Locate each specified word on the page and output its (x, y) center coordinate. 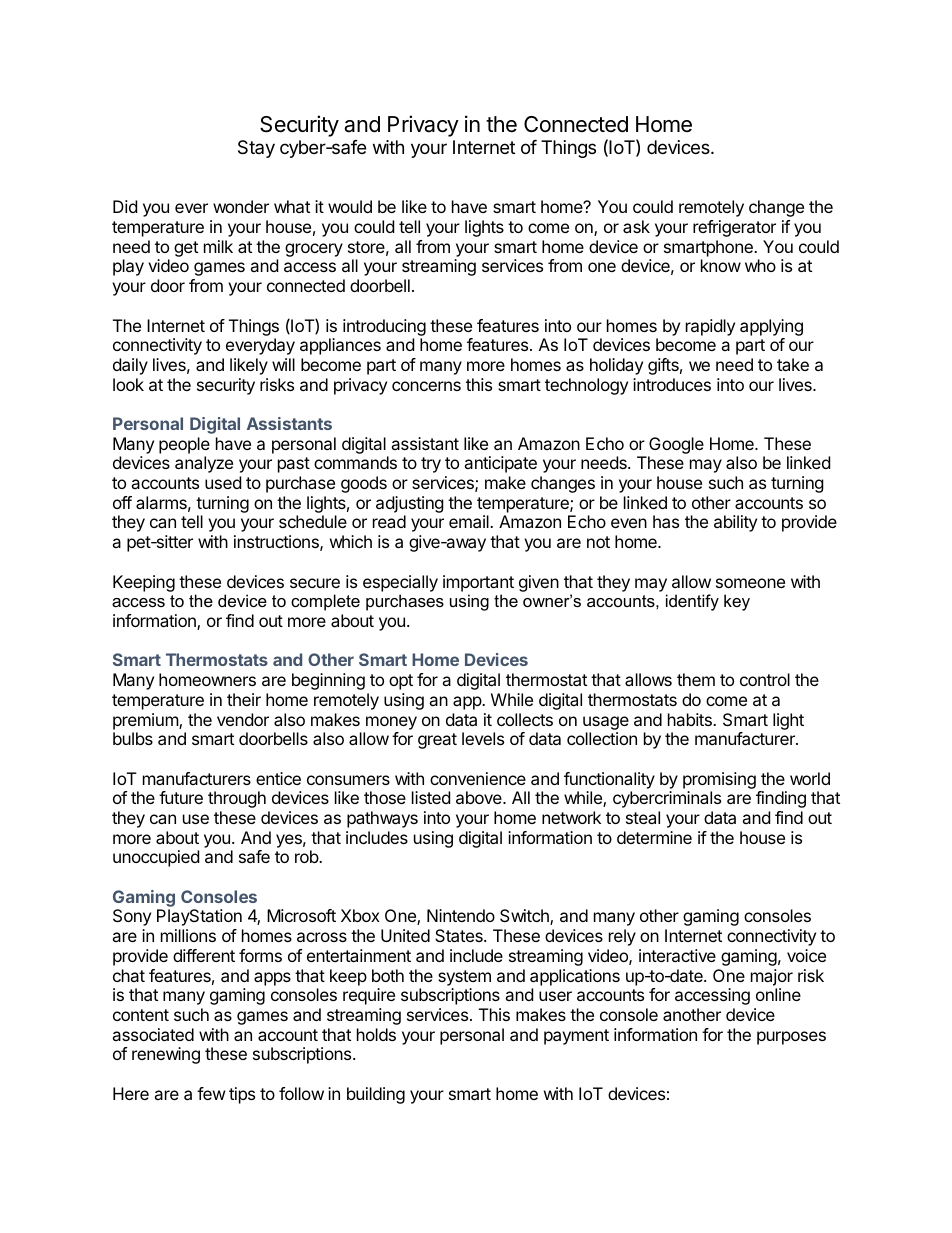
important (478, 583)
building (376, 1095)
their (244, 699)
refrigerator (734, 228)
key (737, 602)
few (211, 1093)
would (350, 206)
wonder (241, 206)
